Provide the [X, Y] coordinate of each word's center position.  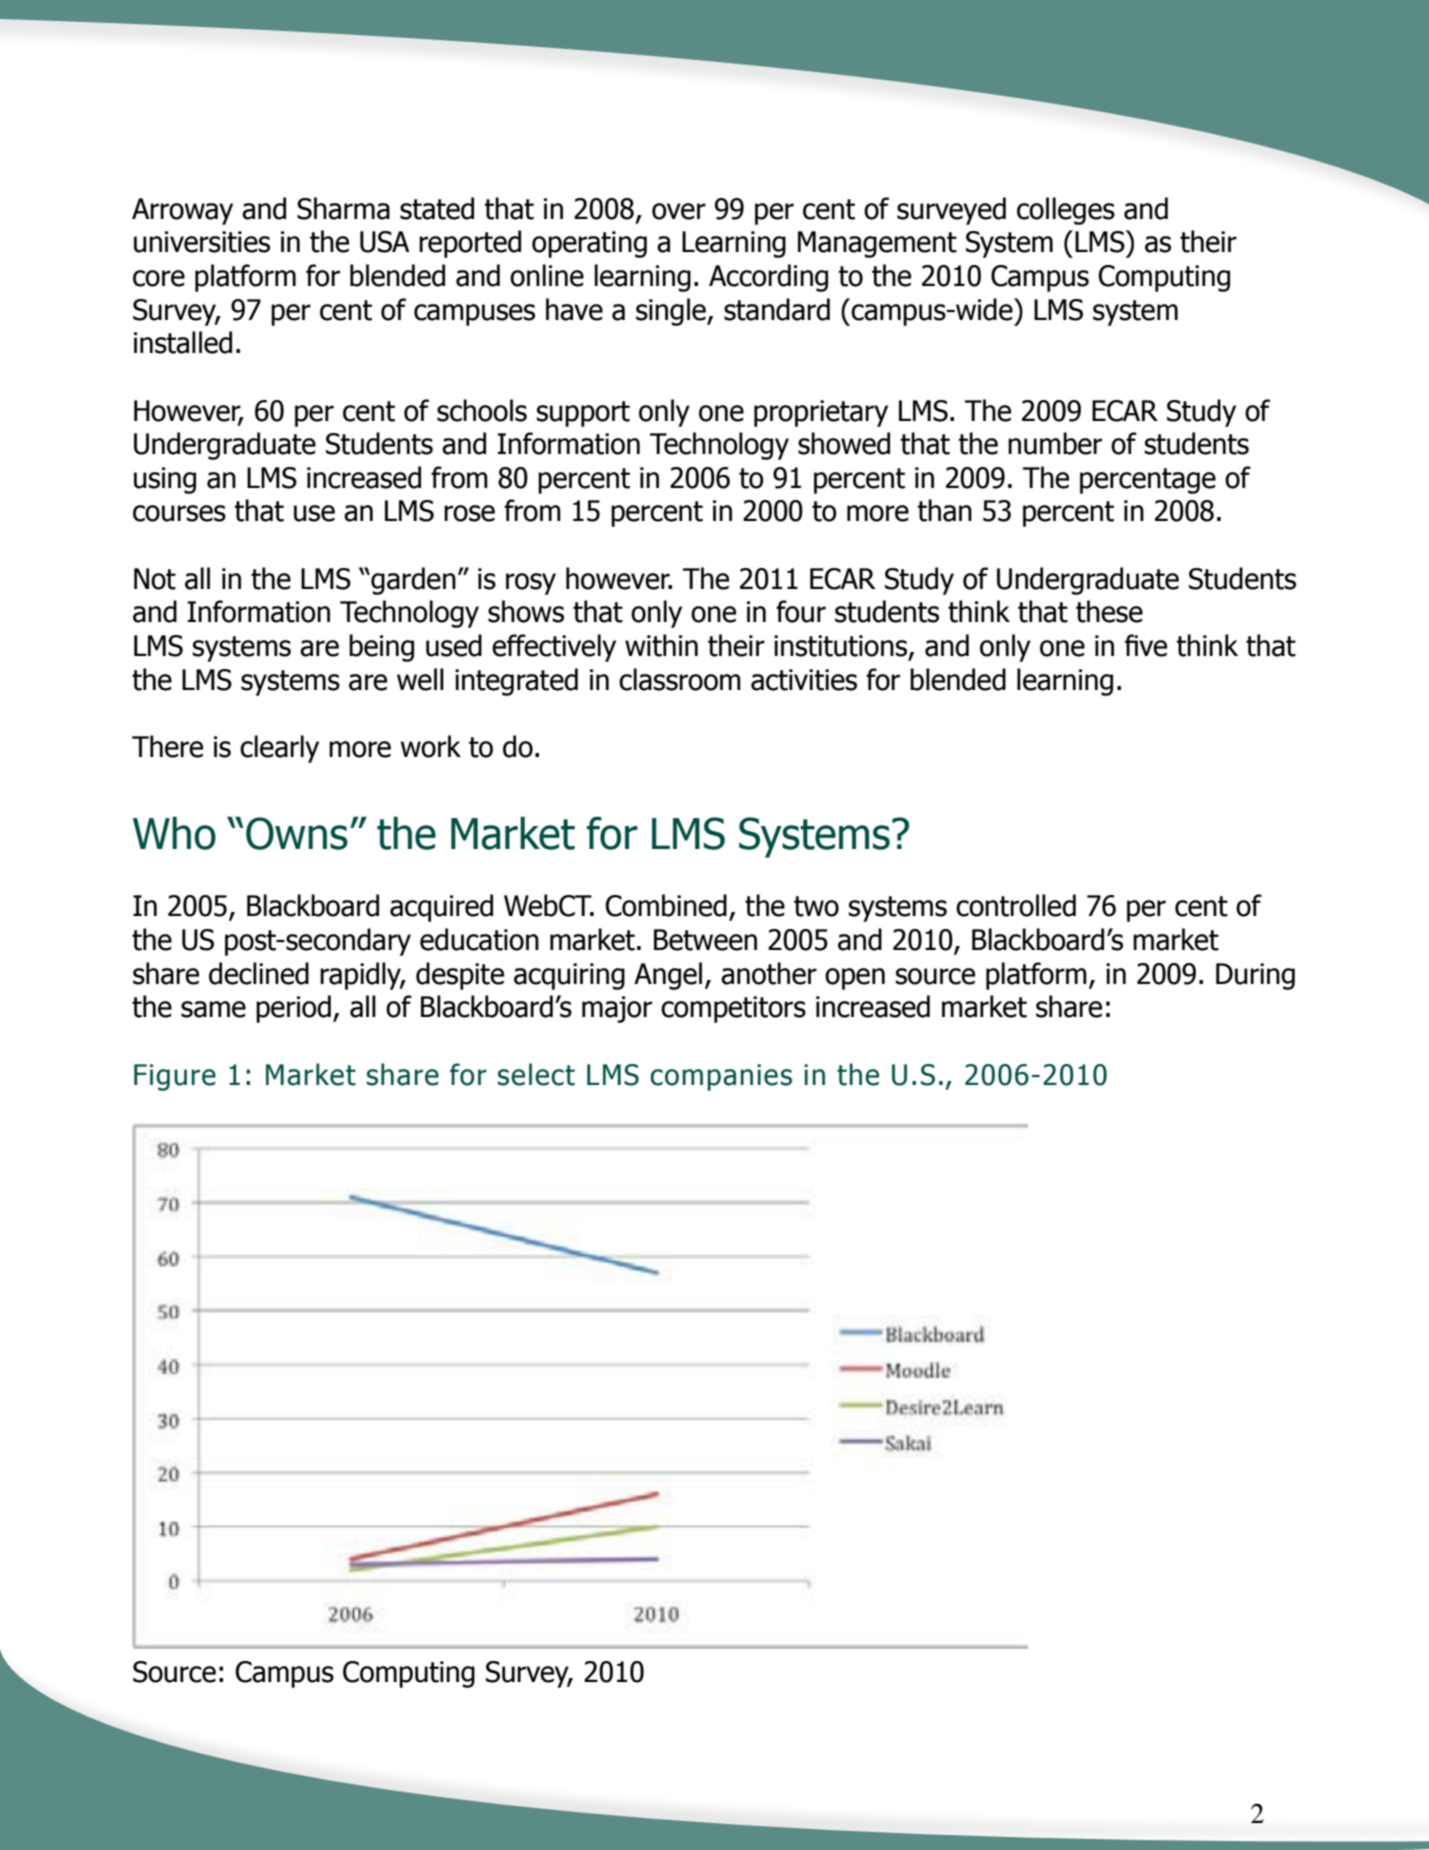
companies [721, 1077]
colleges [1066, 211]
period [293, 1009]
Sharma [343, 208]
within [661, 645]
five [1146, 645]
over [679, 211]
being [381, 648]
